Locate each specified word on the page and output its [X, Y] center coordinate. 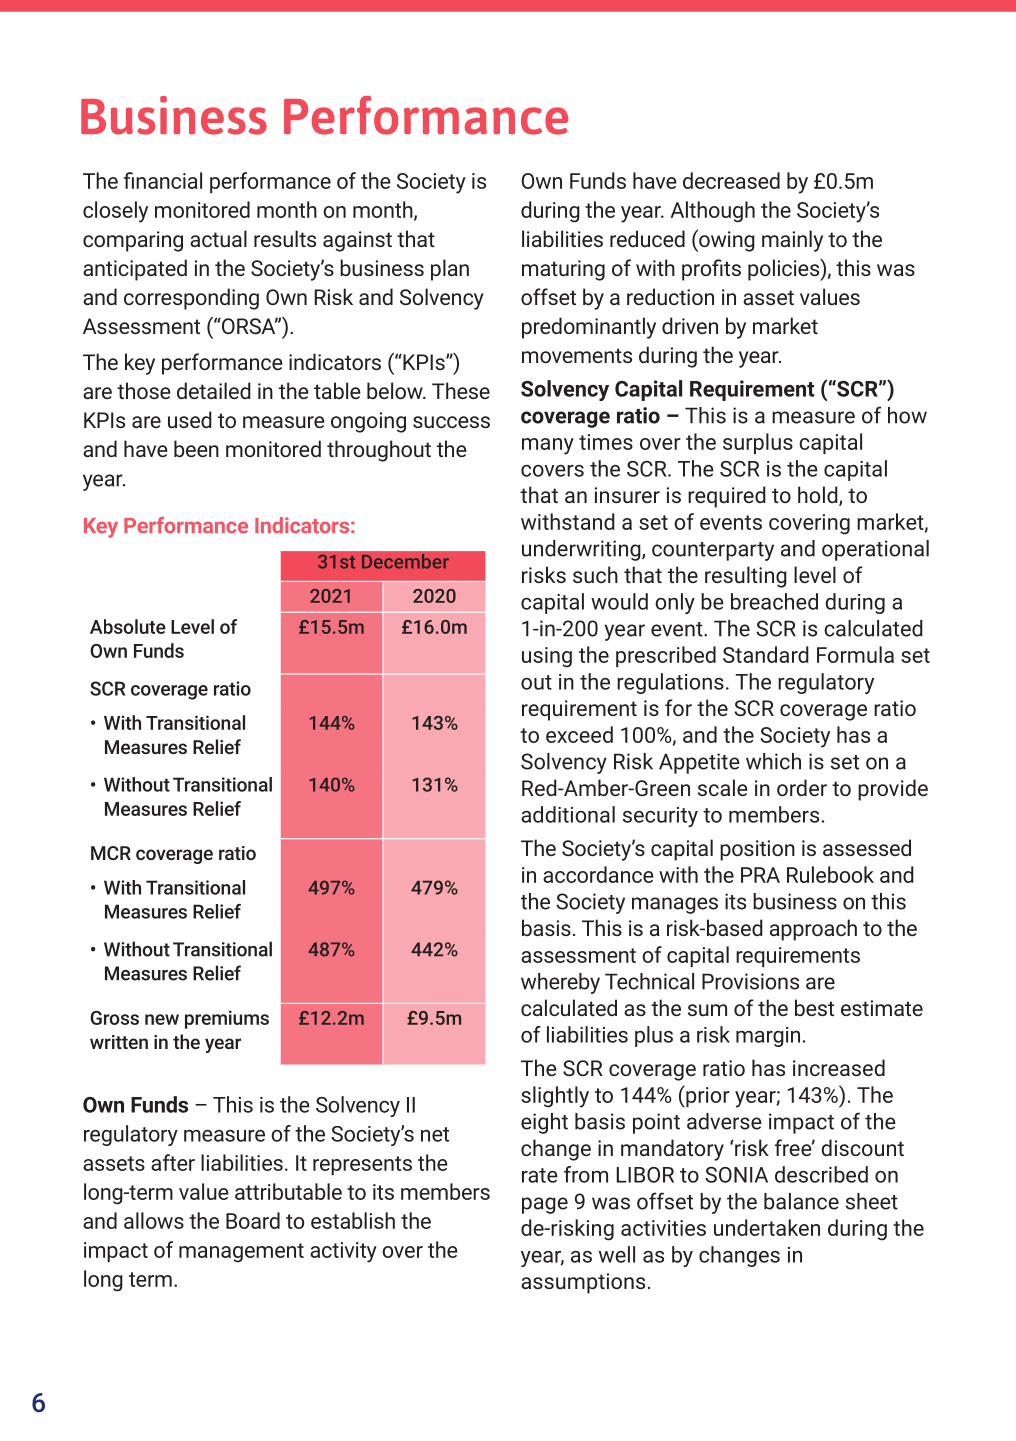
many [548, 446]
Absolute [128, 626]
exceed [579, 734]
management [241, 1253]
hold [819, 496]
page [545, 1205]
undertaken [767, 1227]
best [814, 1007]
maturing [563, 270]
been [196, 448]
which [773, 761]
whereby [560, 983]
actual [218, 238]
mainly [792, 241]
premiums [227, 1019]
